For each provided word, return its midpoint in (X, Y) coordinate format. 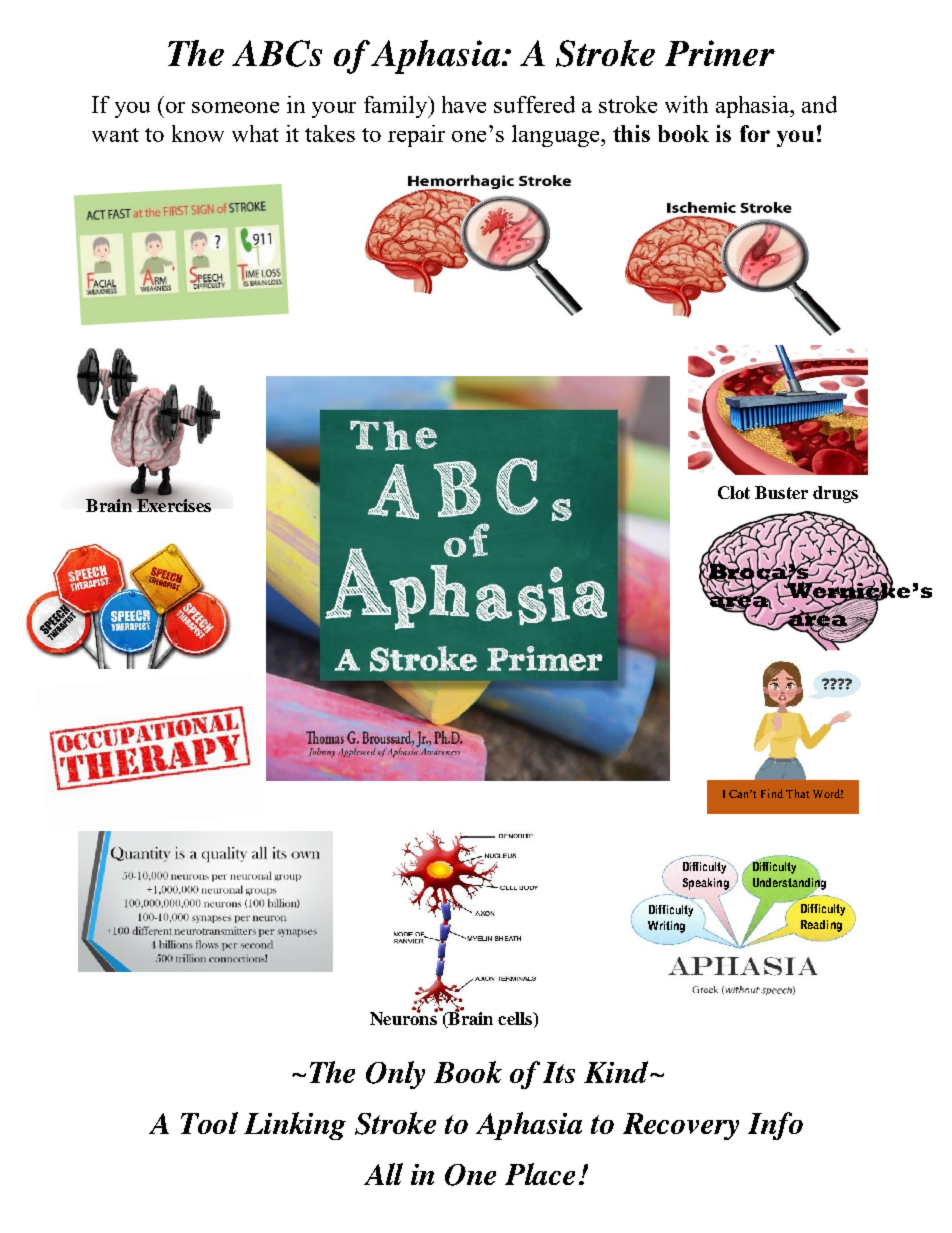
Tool (209, 1123)
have (464, 104)
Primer (720, 53)
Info (775, 1126)
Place (540, 1174)
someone (235, 107)
